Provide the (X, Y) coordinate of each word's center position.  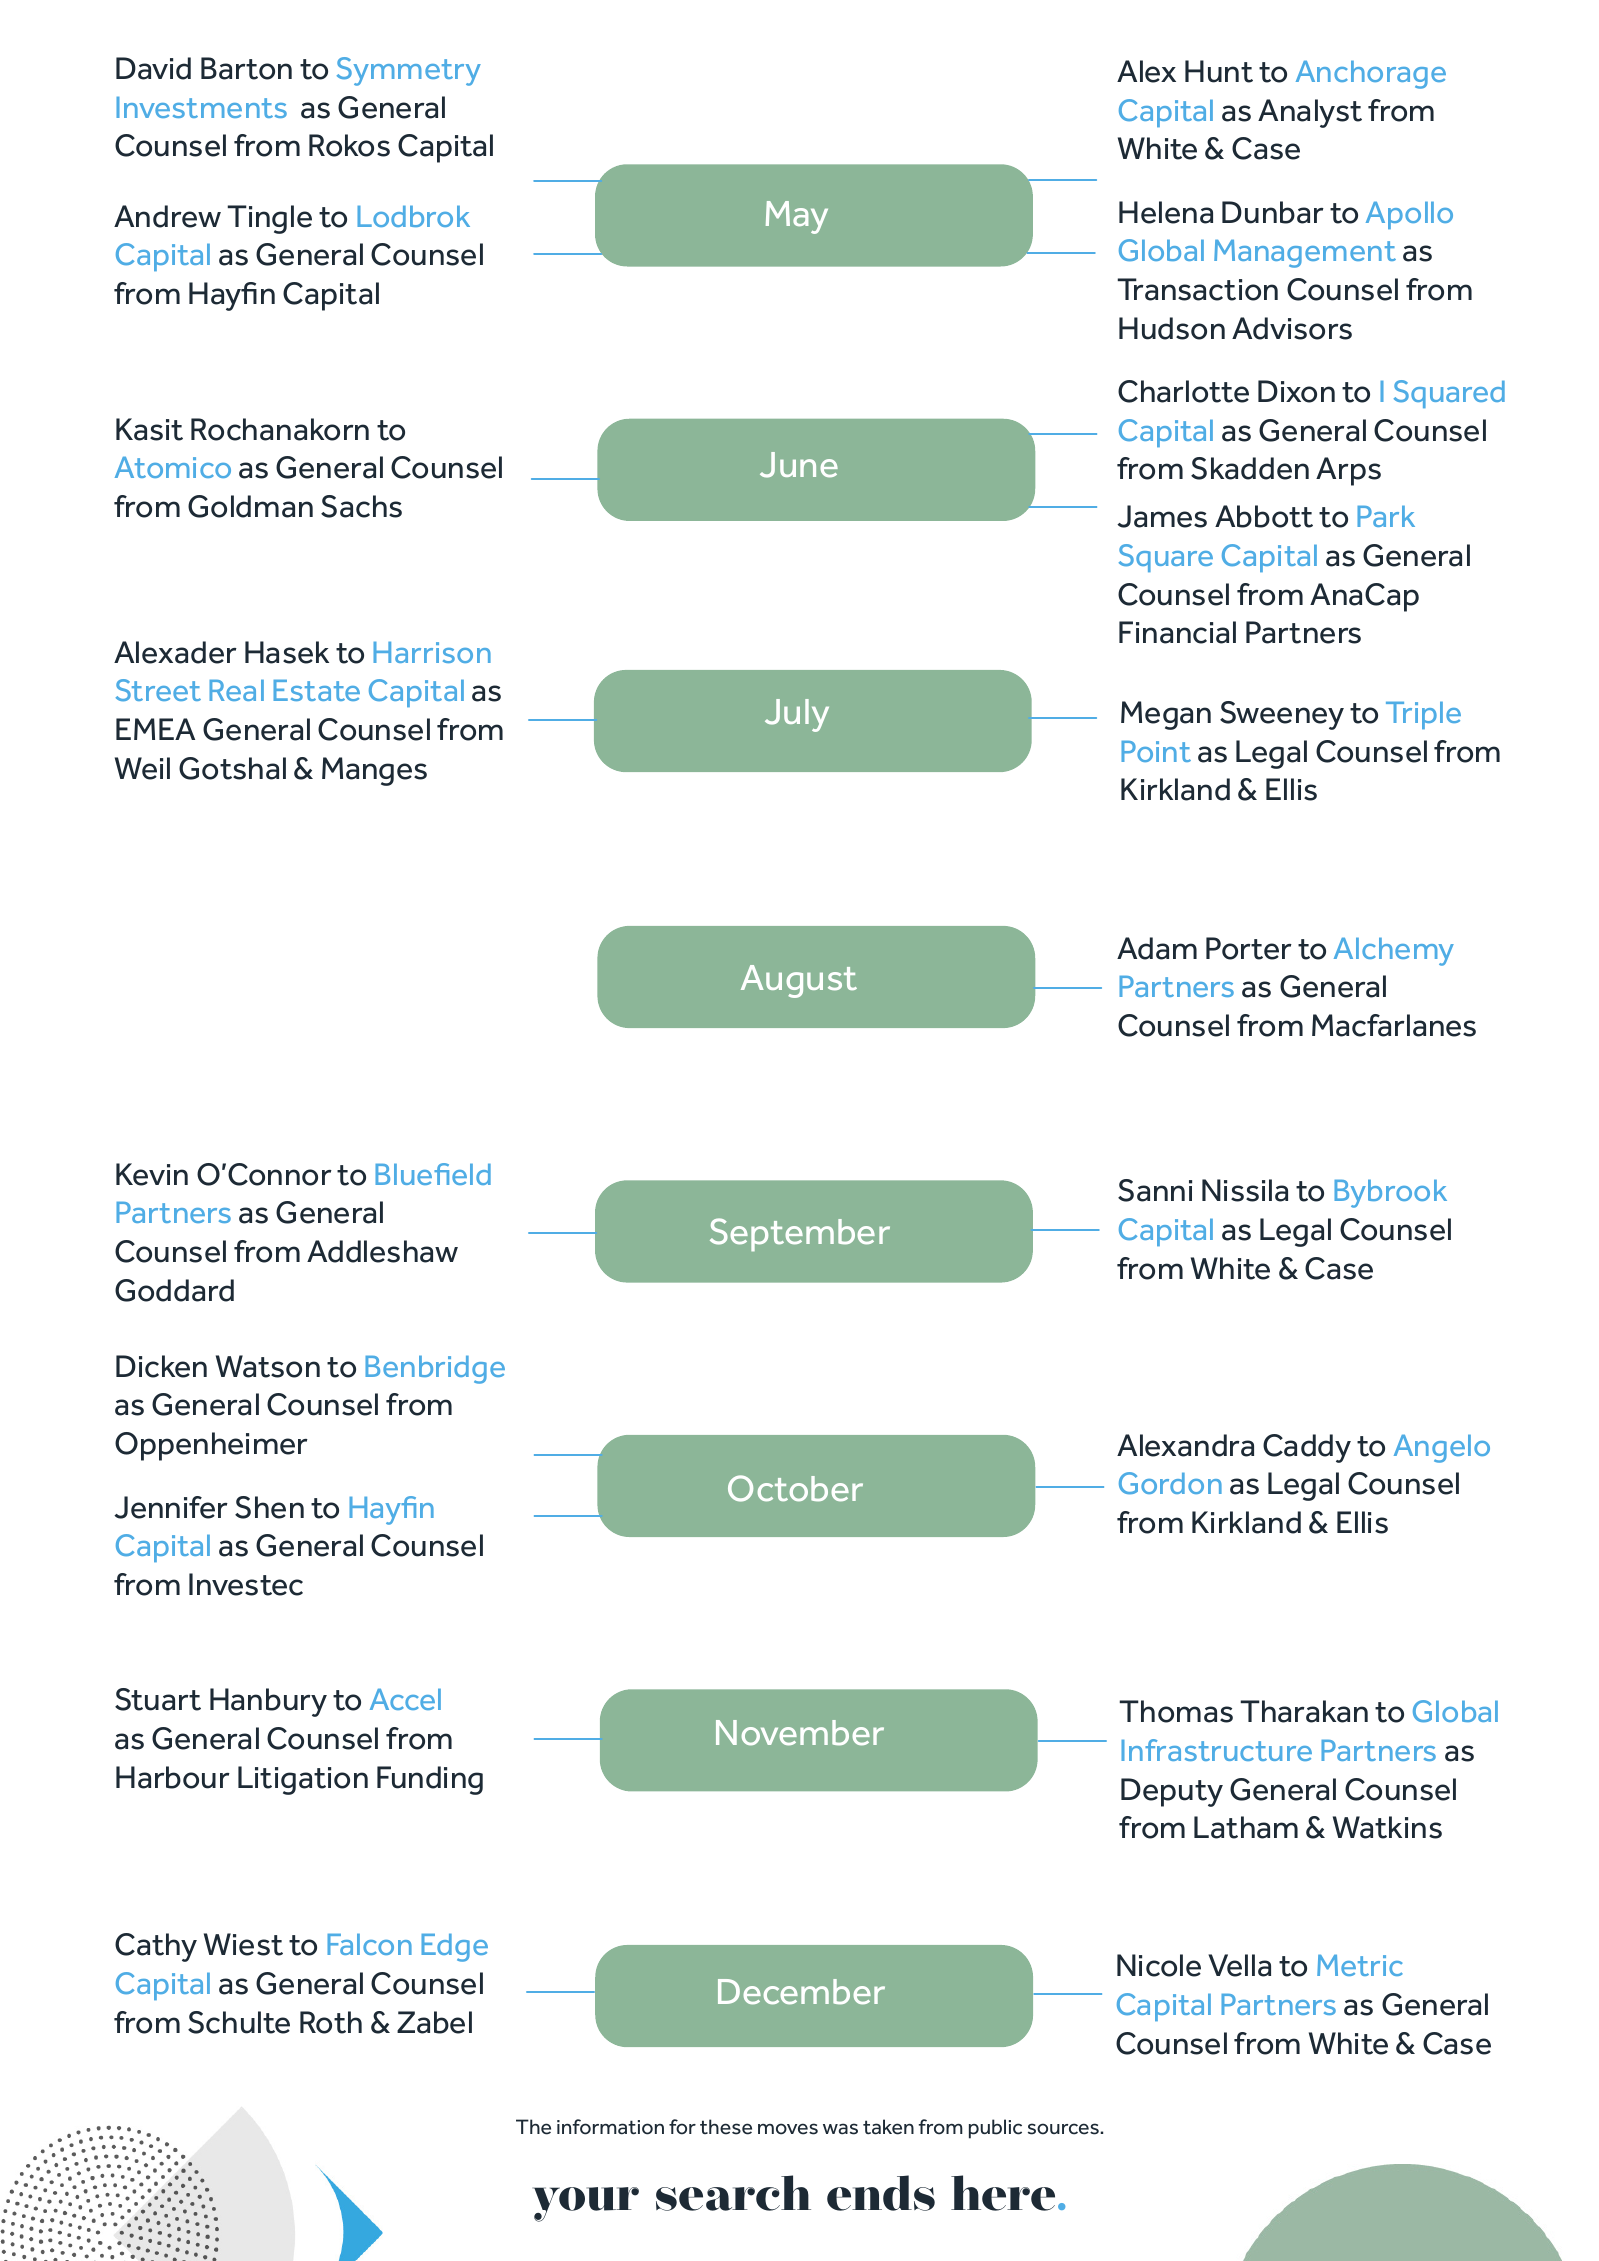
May (797, 217)
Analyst (1310, 113)
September (800, 1235)
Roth (331, 2022)
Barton (246, 68)
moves (788, 2129)
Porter (1249, 948)
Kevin (152, 1174)
